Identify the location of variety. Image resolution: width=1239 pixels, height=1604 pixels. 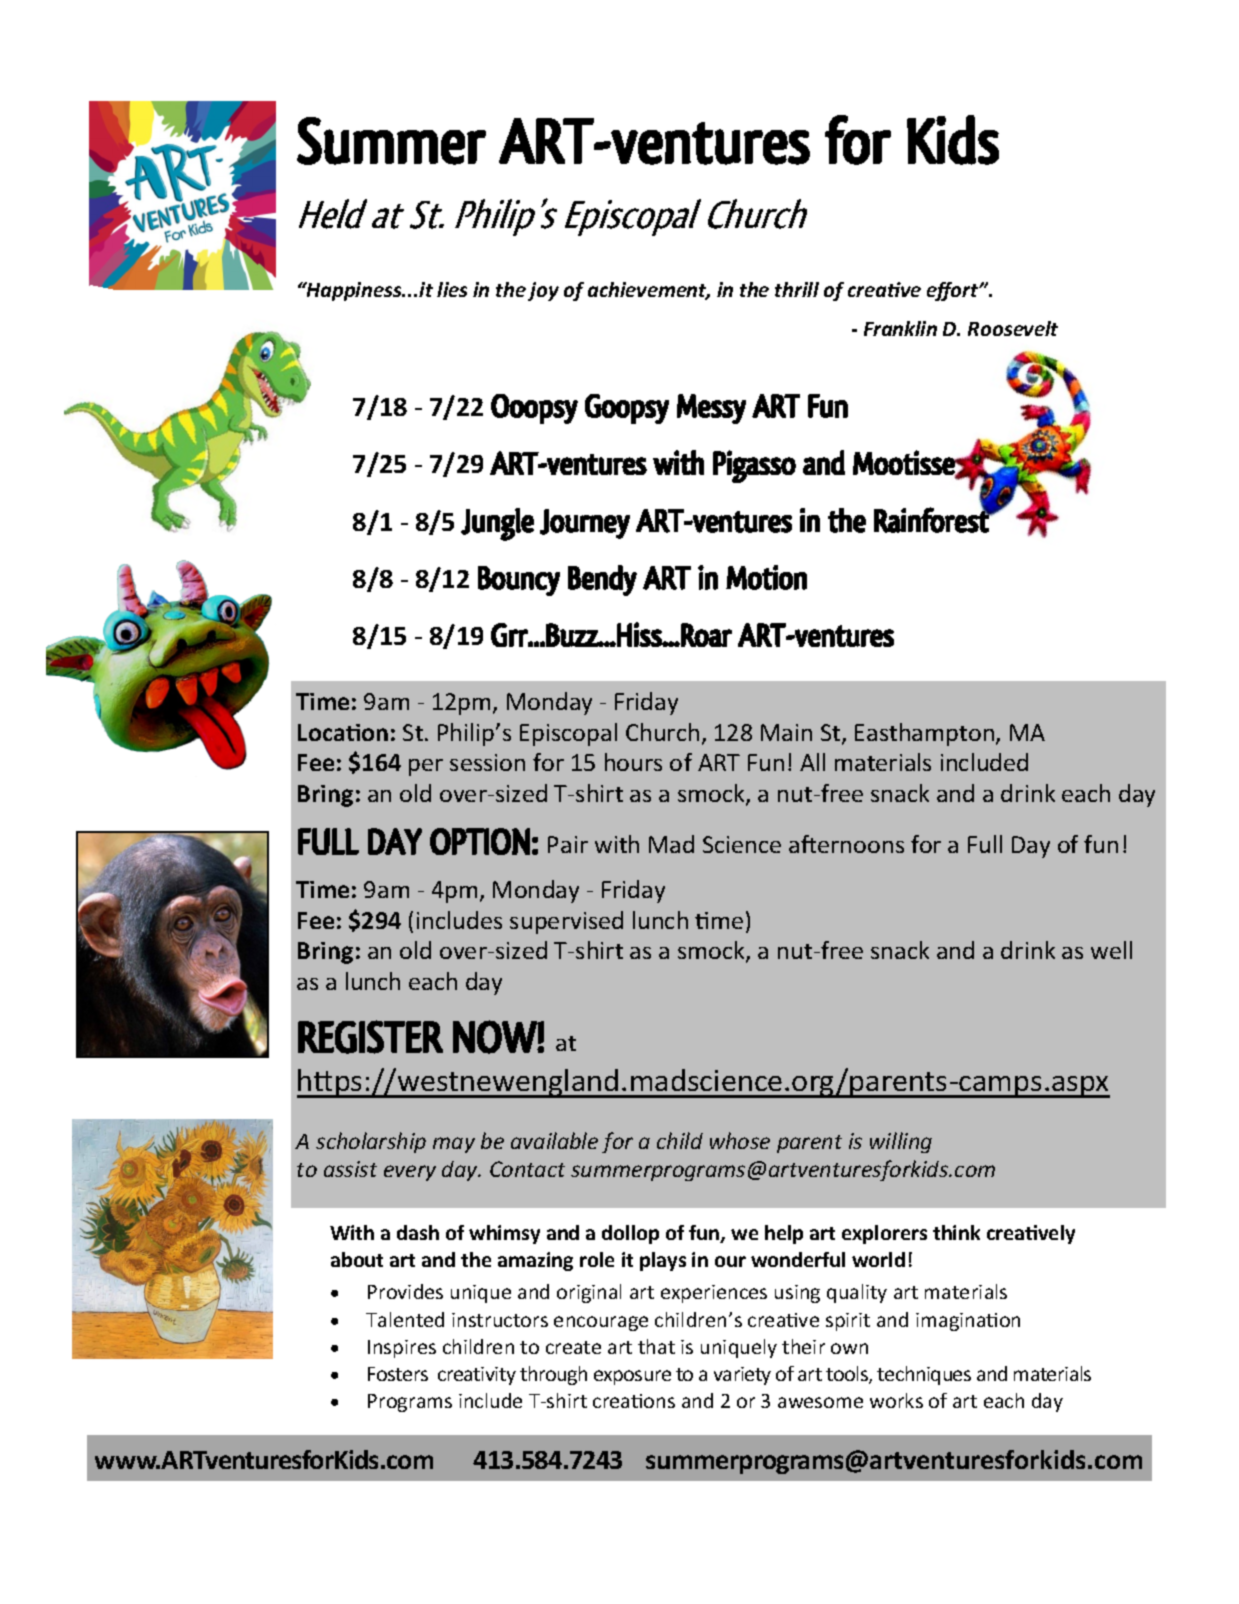
(742, 1376).
